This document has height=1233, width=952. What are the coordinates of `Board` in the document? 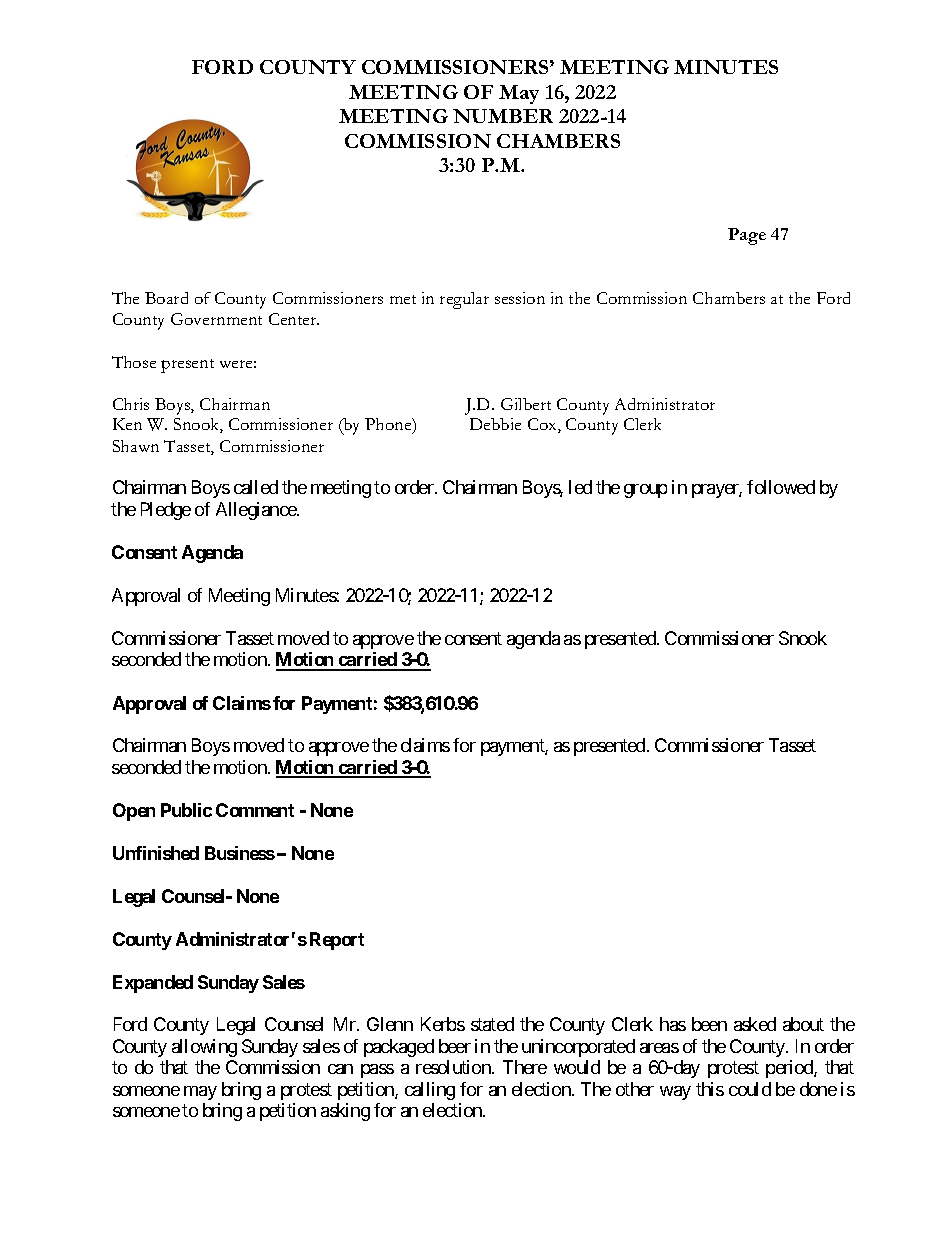 It's located at (166, 298).
